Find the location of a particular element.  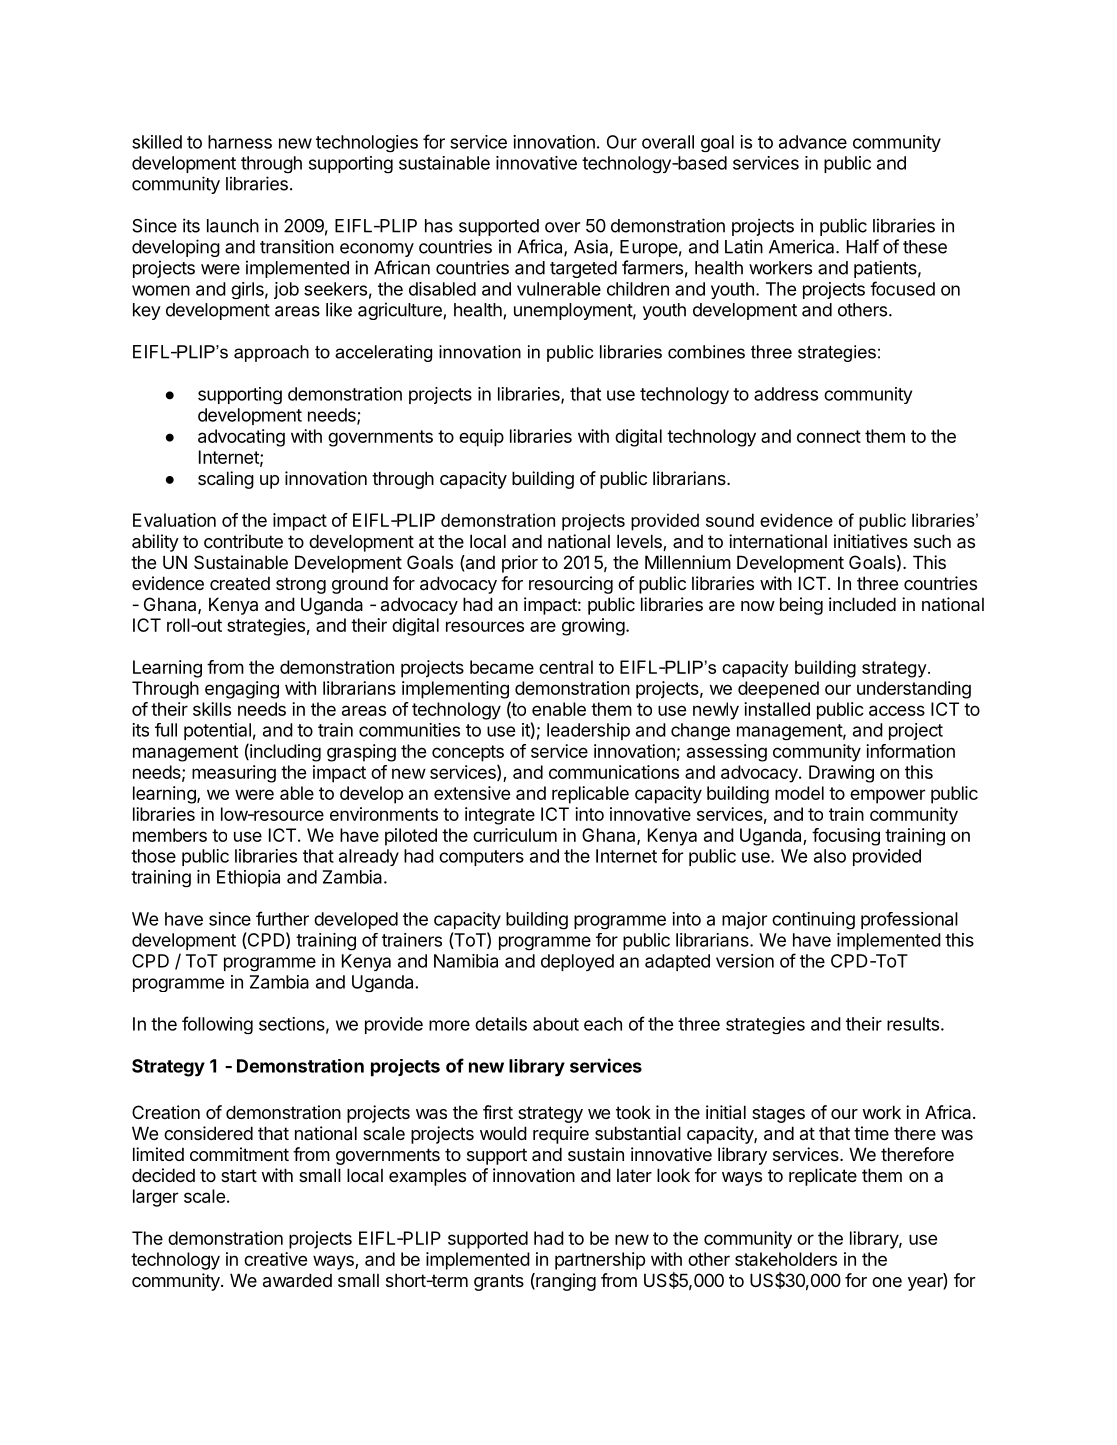

stakeholders is located at coordinates (786, 1259).
